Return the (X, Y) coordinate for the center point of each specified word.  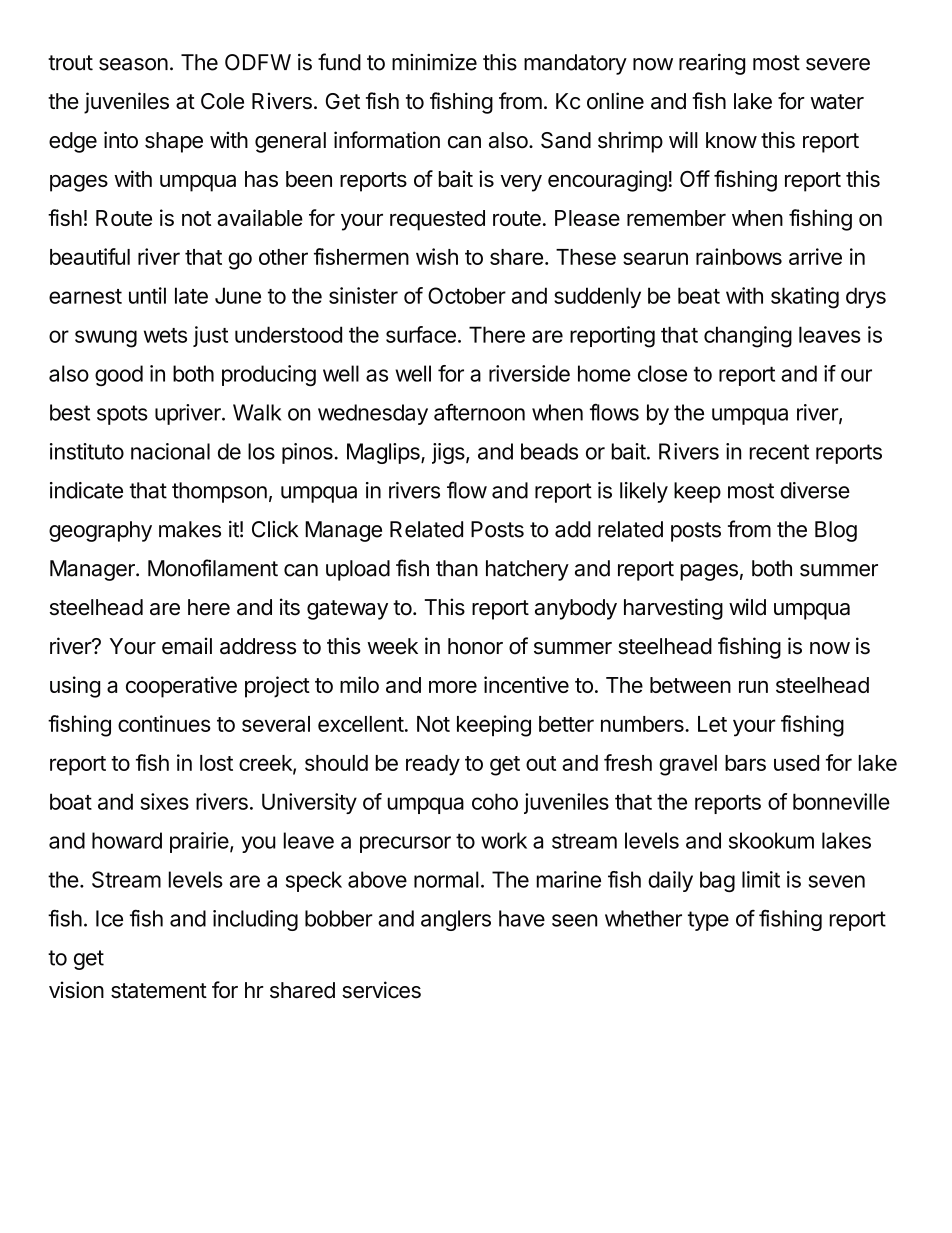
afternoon (479, 412)
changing (748, 337)
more (453, 687)
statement (159, 991)
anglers (456, 920)
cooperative (181, 687)
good (119, 375)
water (837, 102)
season (133, 64)
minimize (434, 62)
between (690, 685)
